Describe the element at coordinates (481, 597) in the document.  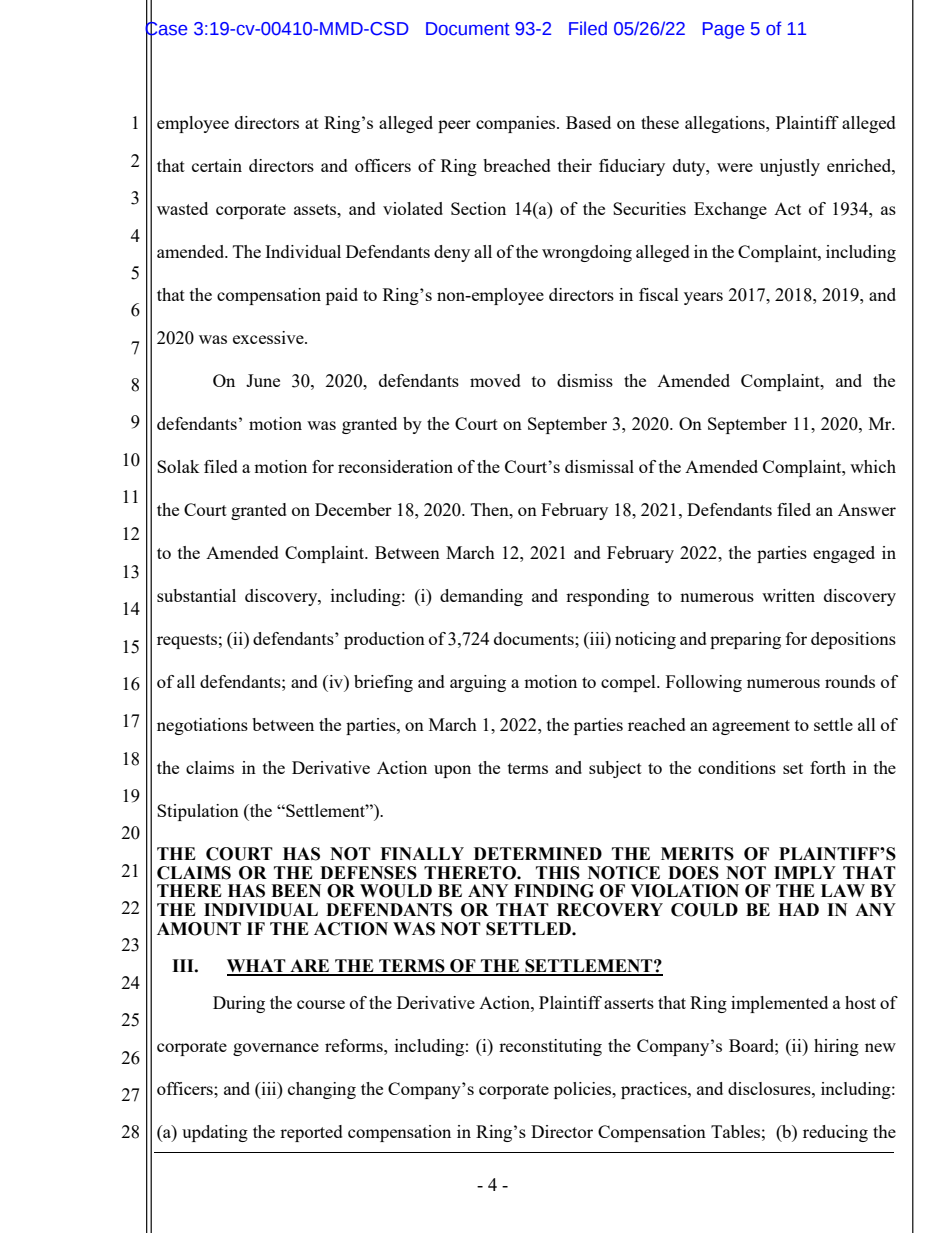
I see `demanding` at that location.
